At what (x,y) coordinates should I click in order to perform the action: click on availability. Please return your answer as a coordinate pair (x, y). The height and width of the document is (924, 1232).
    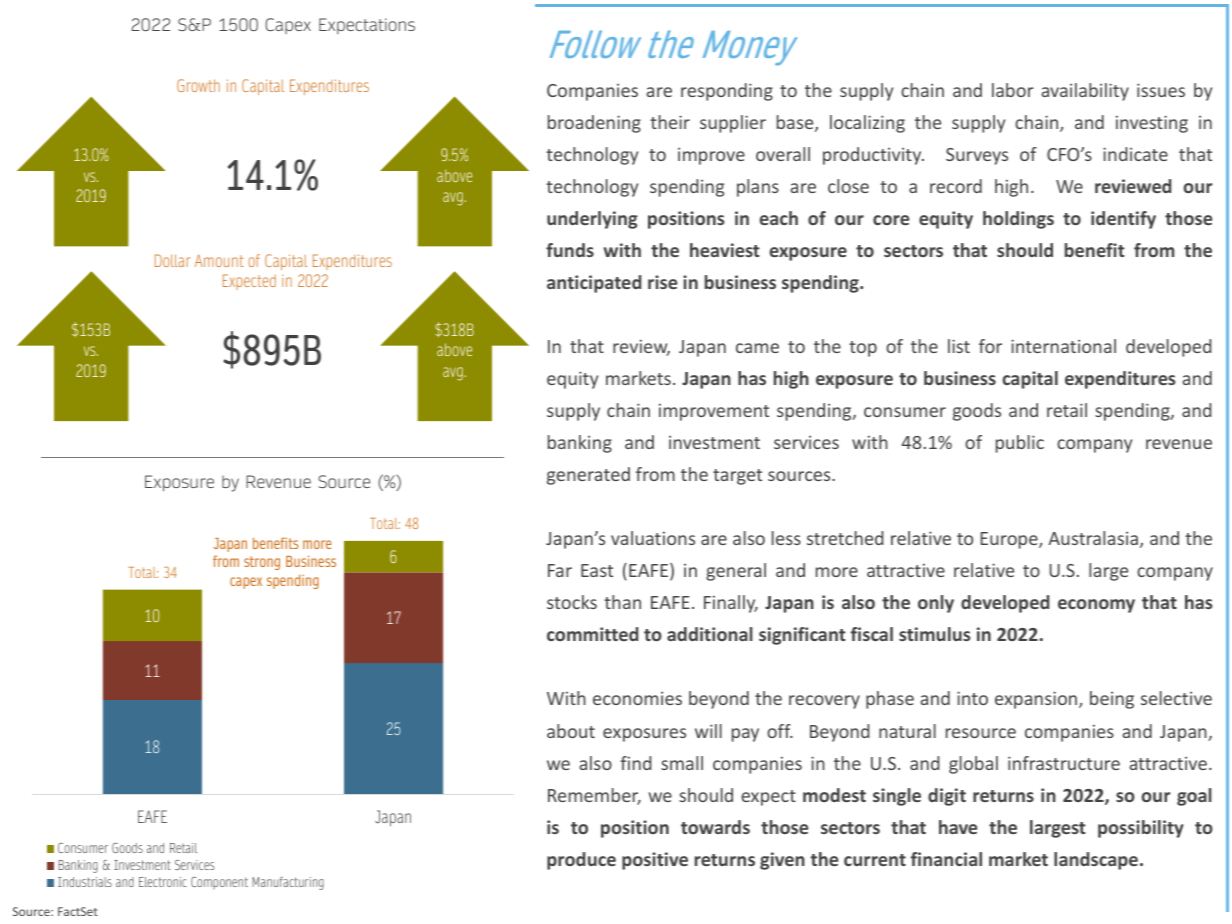
    Looking at the image, I should click on (1085, 92).
